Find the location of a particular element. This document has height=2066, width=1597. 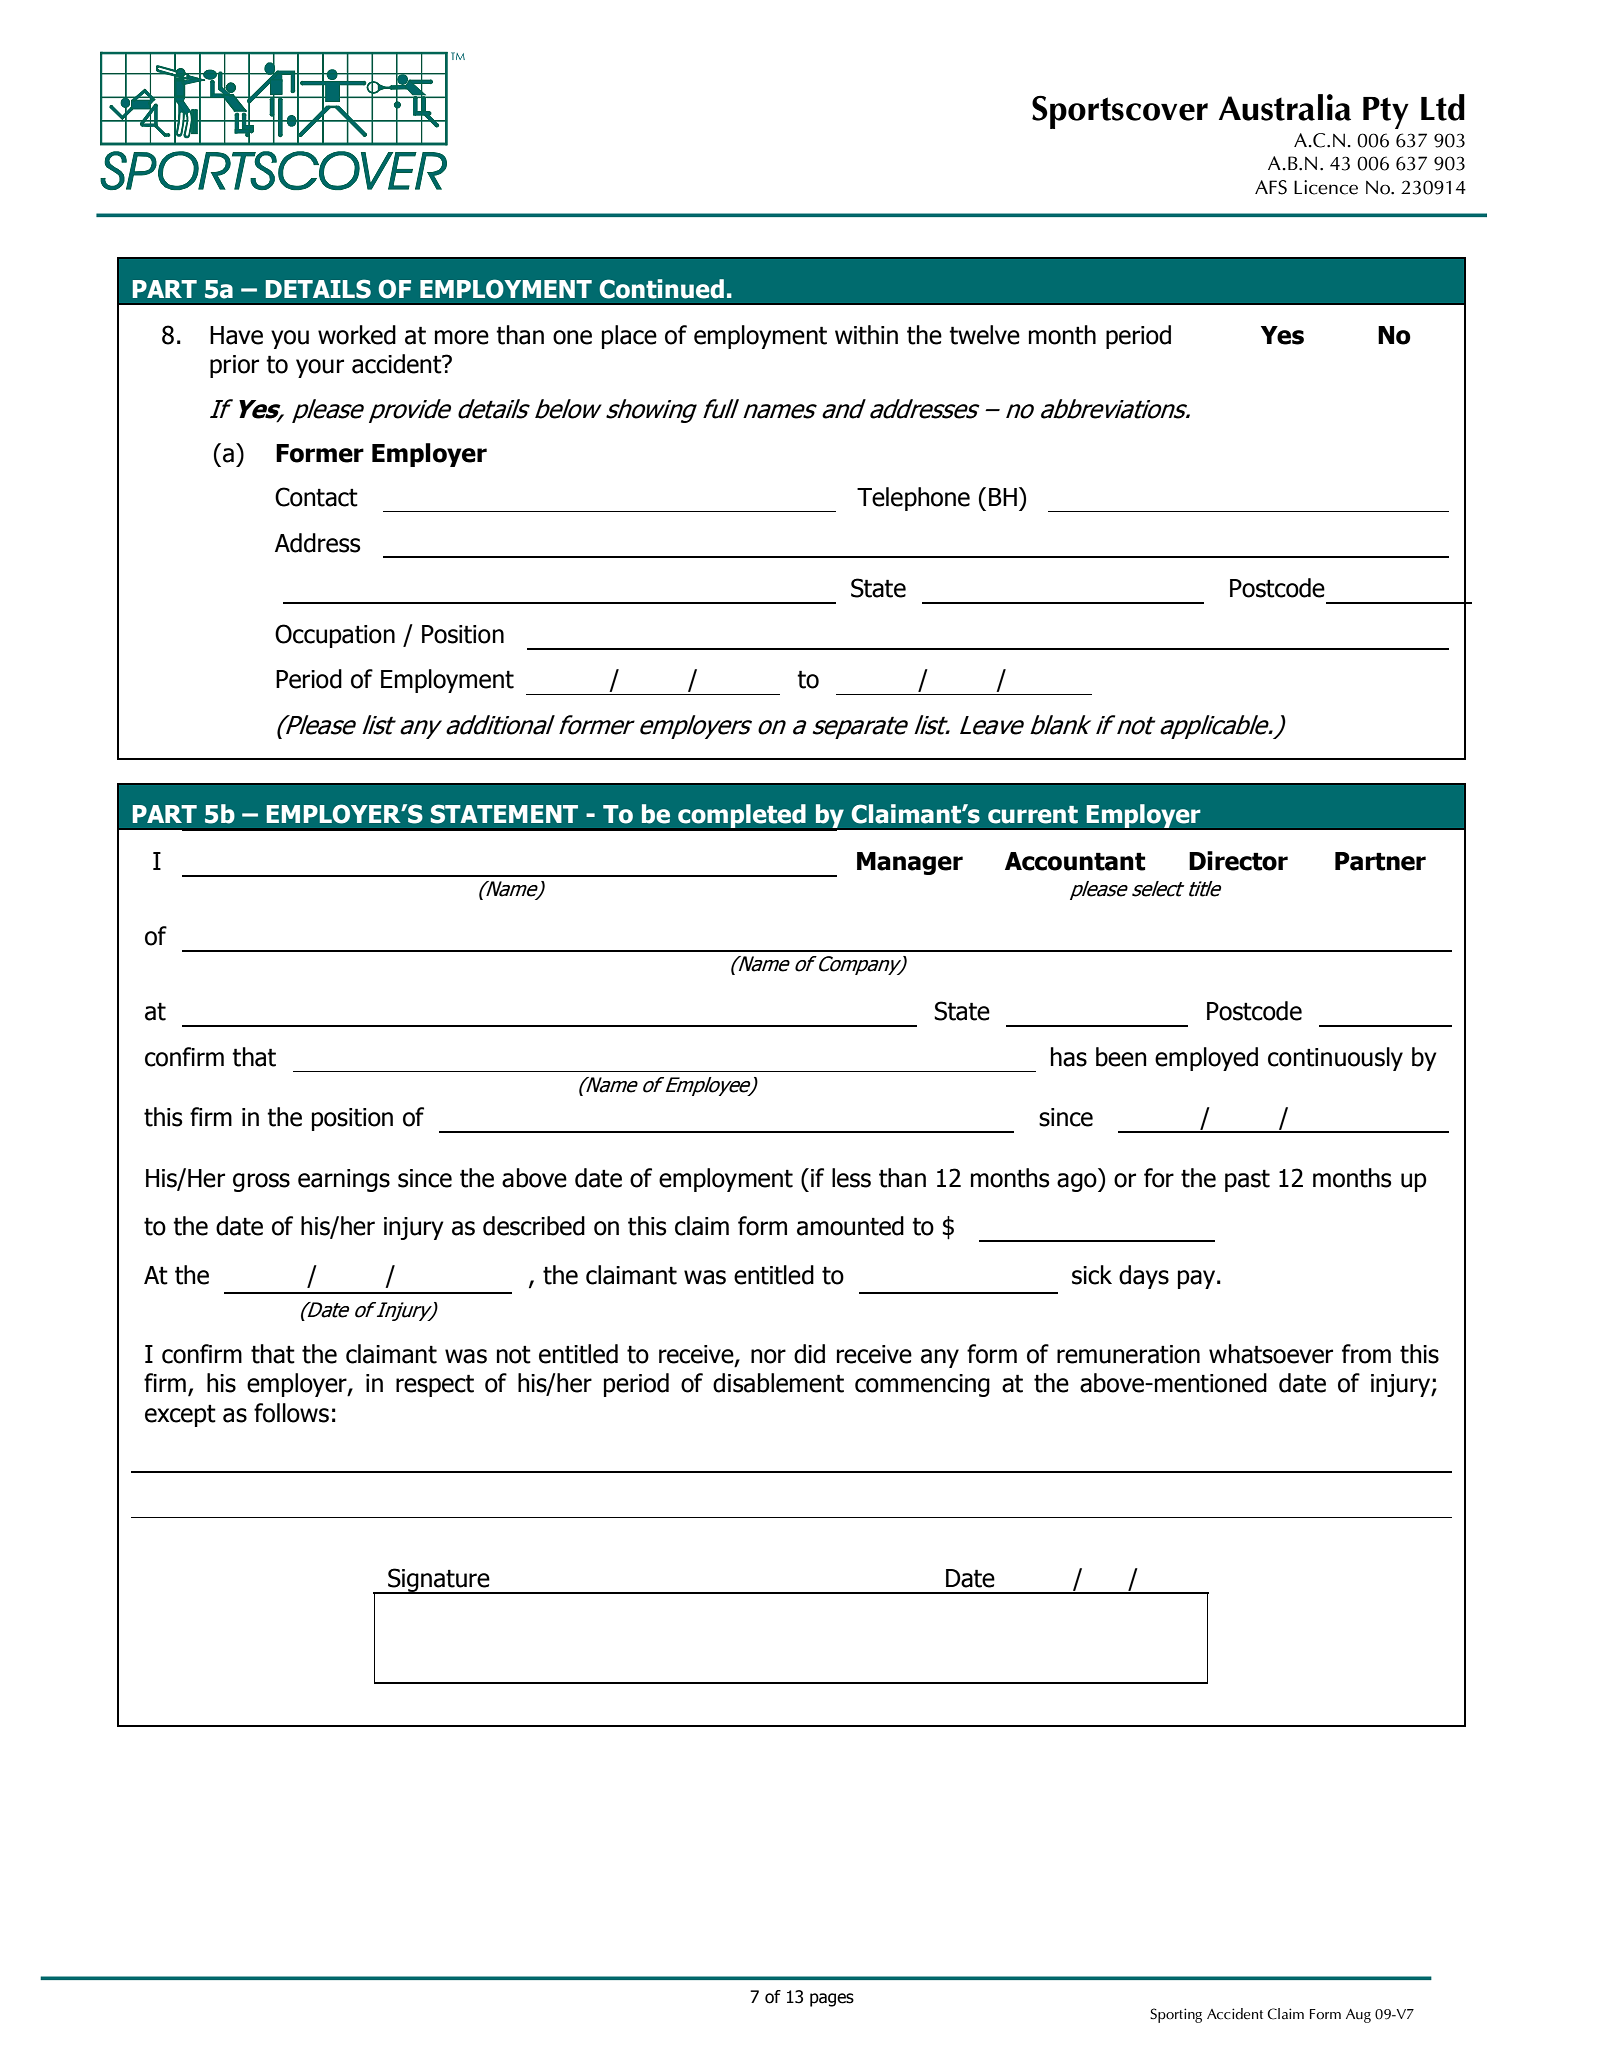

Sporting is located at coordinates (1176, 2015).
